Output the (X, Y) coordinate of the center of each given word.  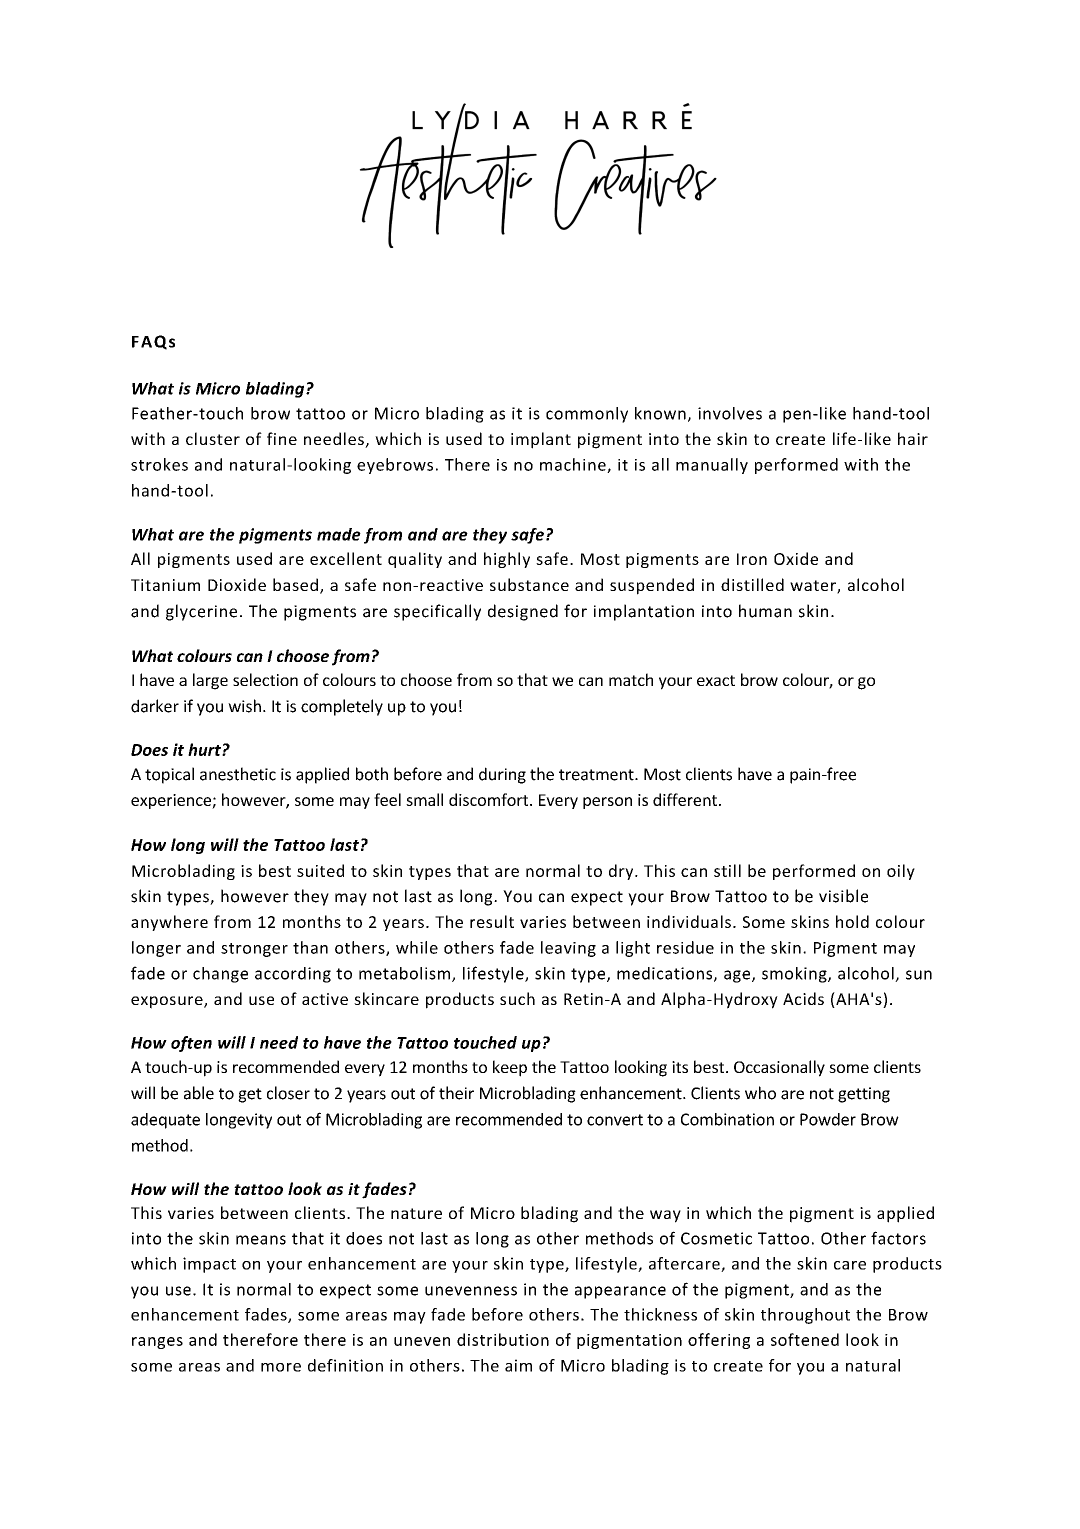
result (492, 921)
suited (320, 870)
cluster (213, 438)
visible (843, 896)
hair (913, 438)
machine (574, 465)
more (281, 1367)
